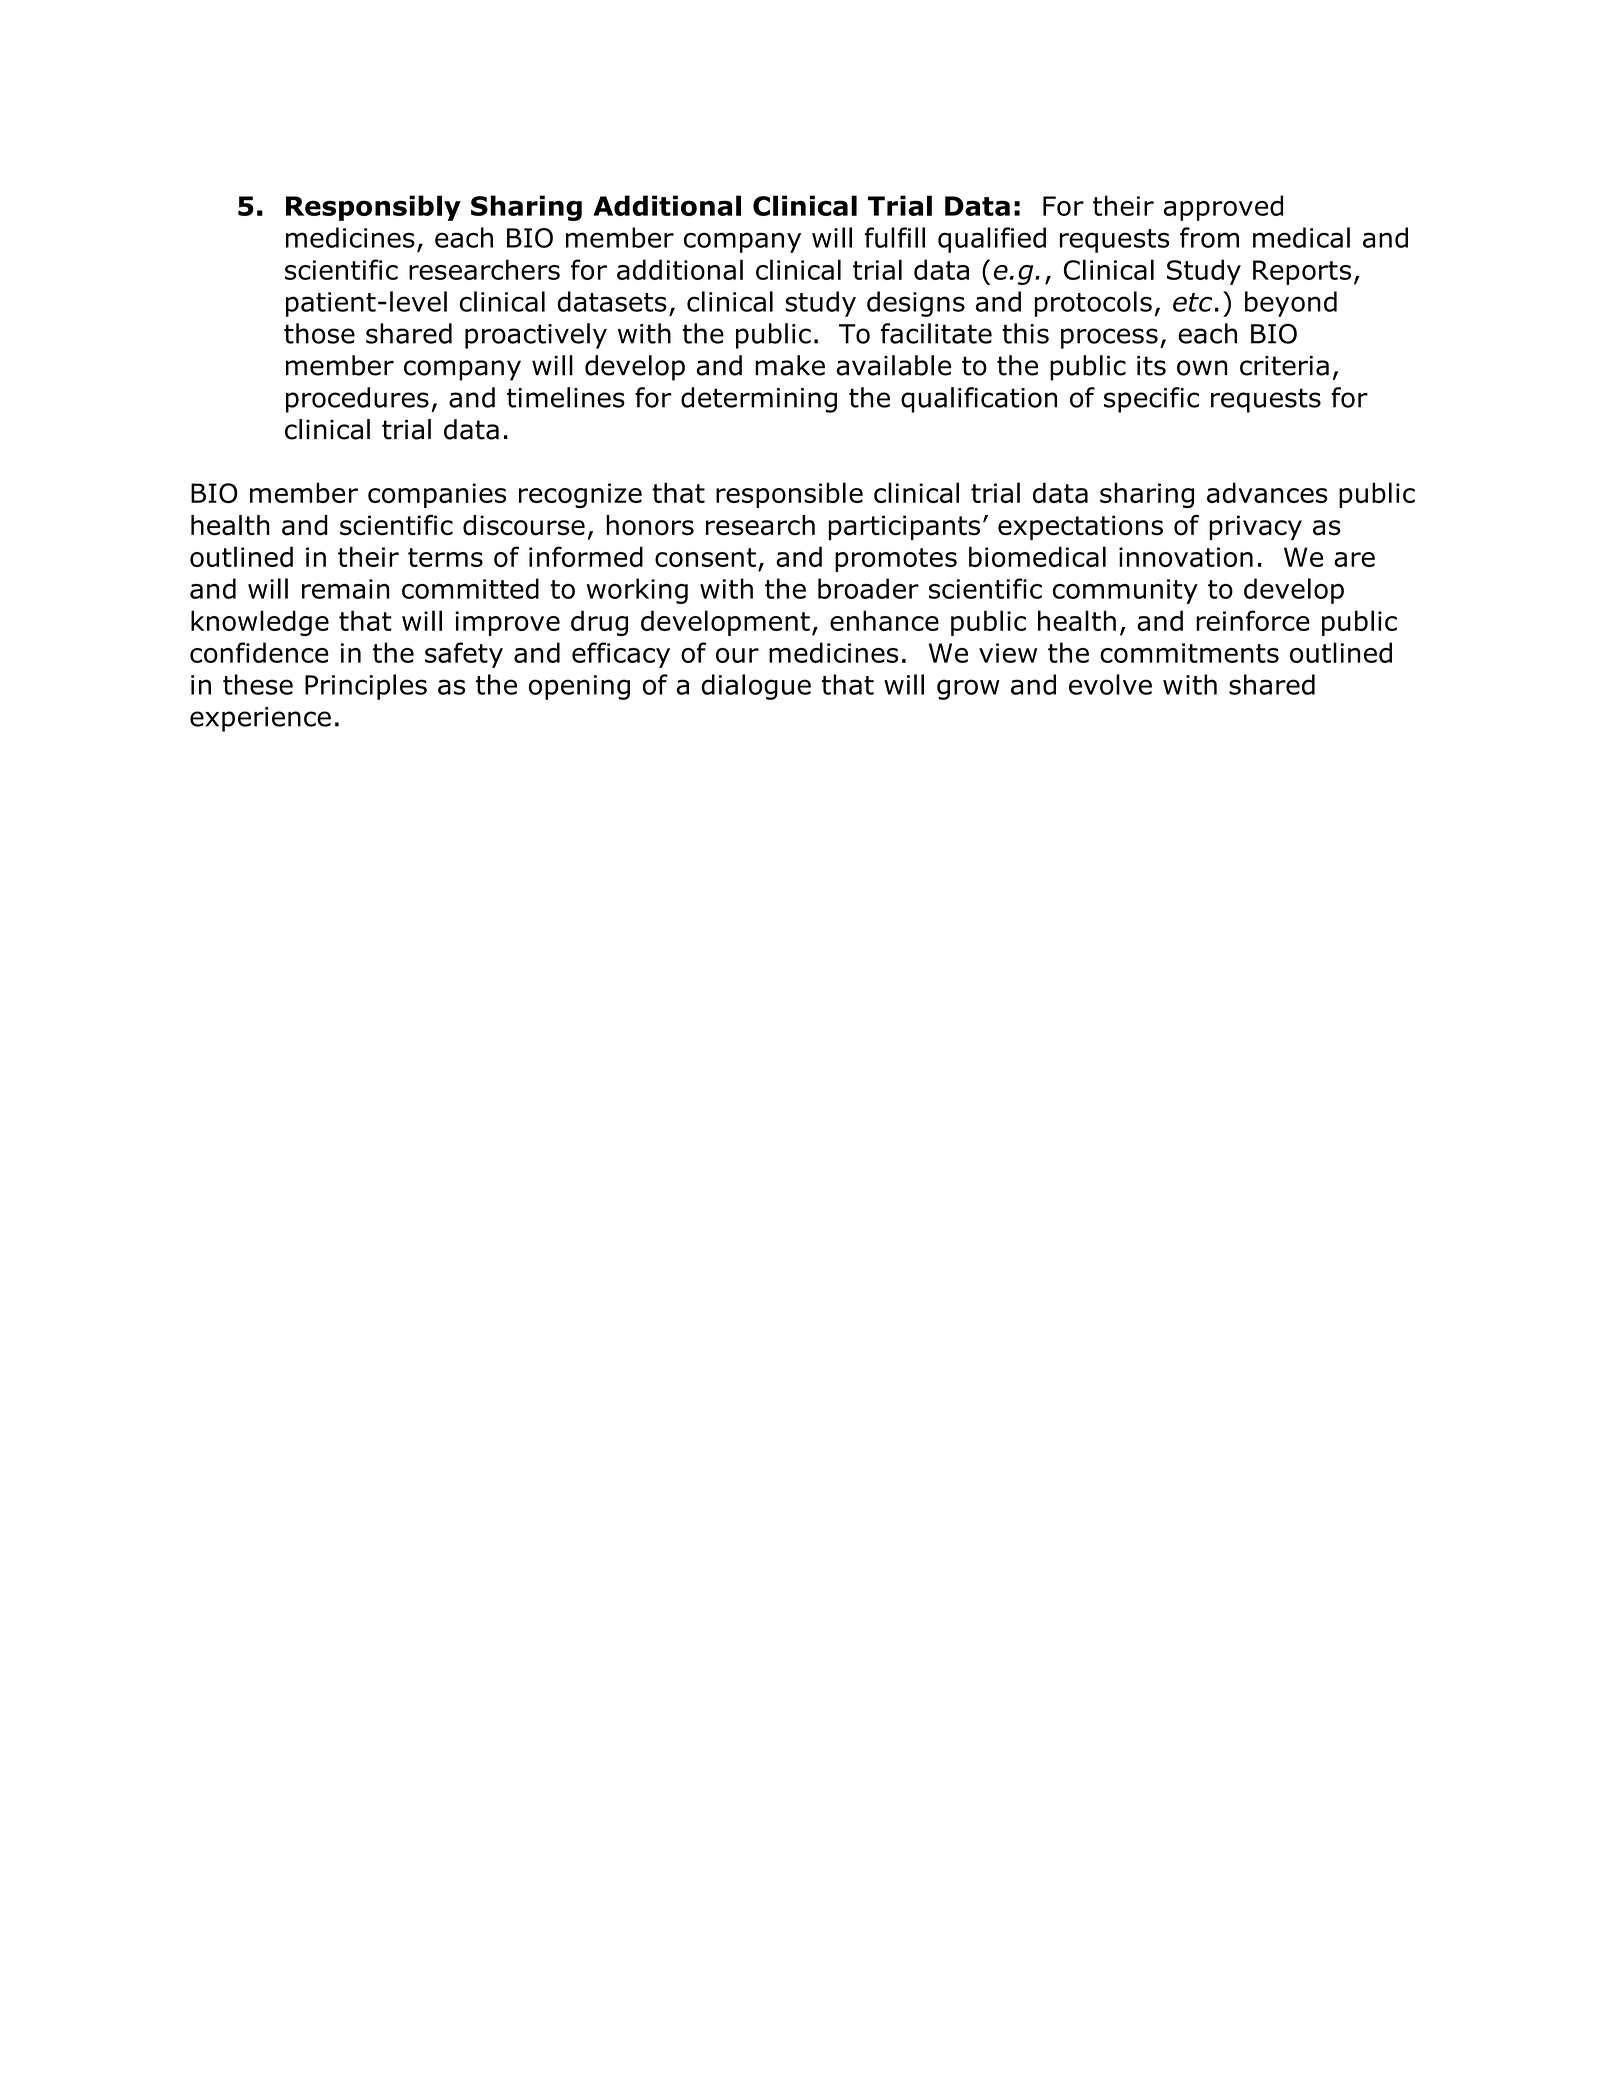 The image size is (1607, 2080). What do you see at coordinates (437, 495) in the page?
I see `companies` at bounding box center [437, 495].
